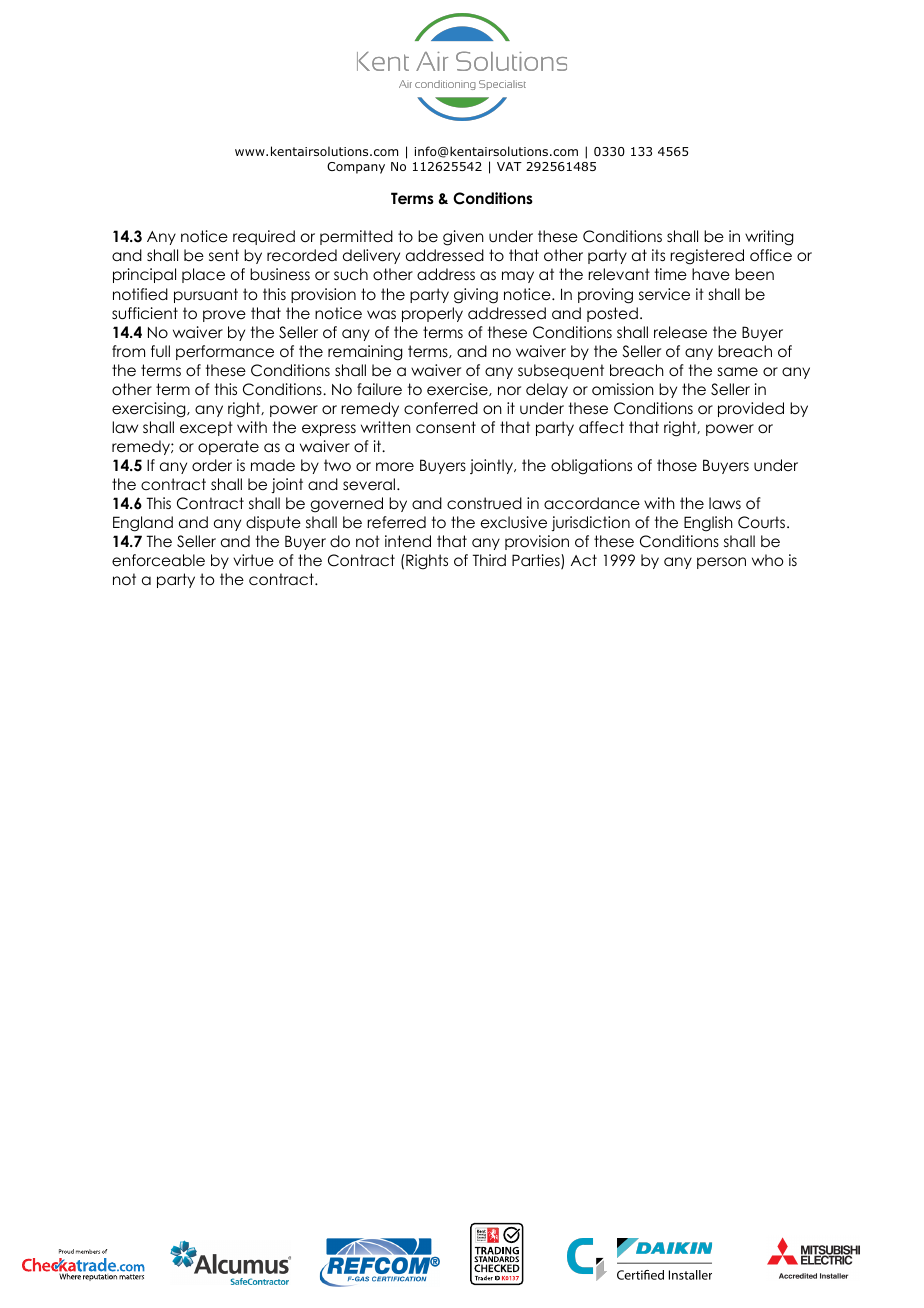  Describe the element at coordinates (769, 238) in the screenshot. I see `writing` at that location.
